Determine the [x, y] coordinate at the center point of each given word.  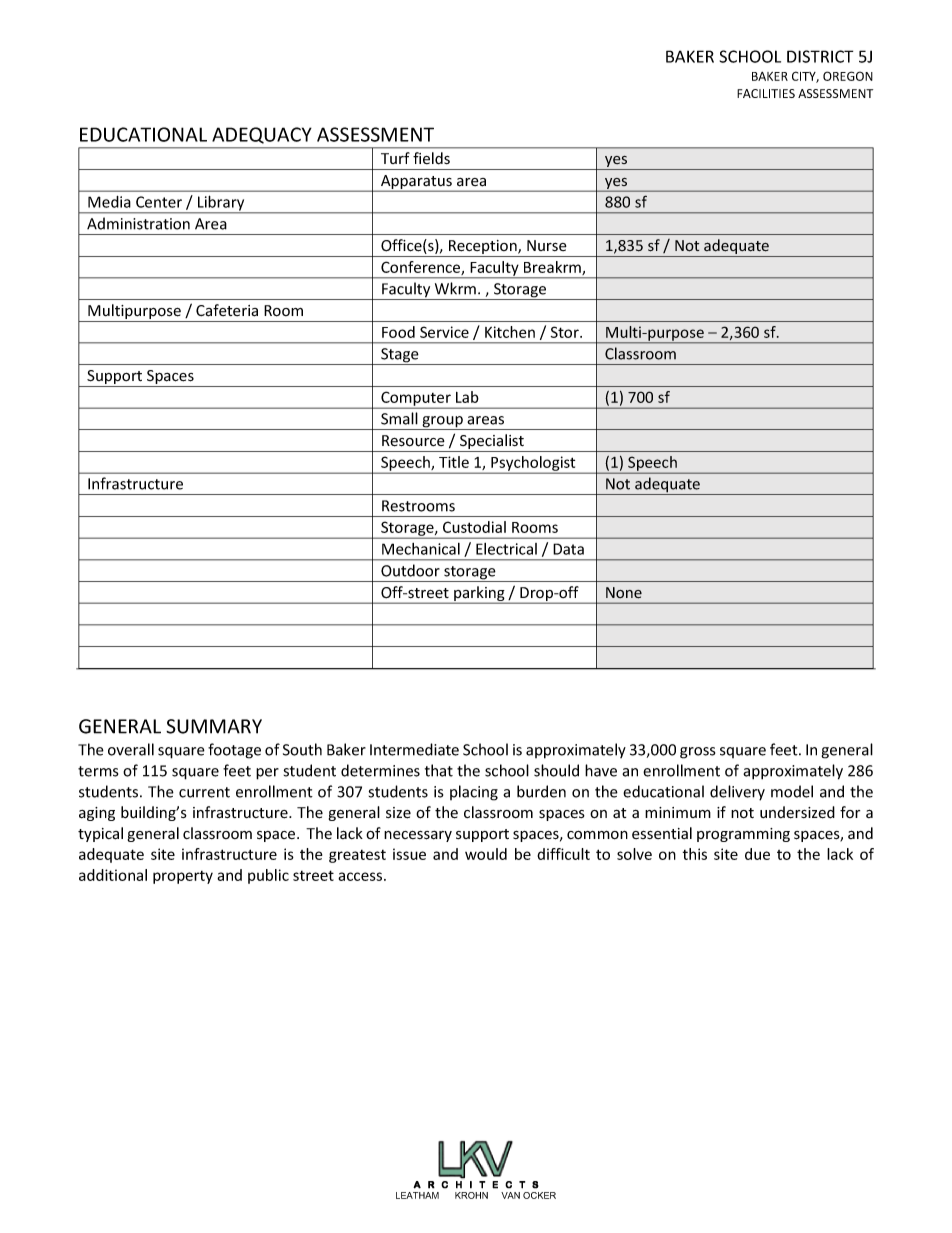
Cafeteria [227, 310]
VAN [510, 1195]
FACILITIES [766, 93]
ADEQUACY [262, 135]
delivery [737, 793]
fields [431, 158]
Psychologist [533, 464]
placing [474, 793]
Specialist [492, 443]
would [486, 854]
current [204, 792]
